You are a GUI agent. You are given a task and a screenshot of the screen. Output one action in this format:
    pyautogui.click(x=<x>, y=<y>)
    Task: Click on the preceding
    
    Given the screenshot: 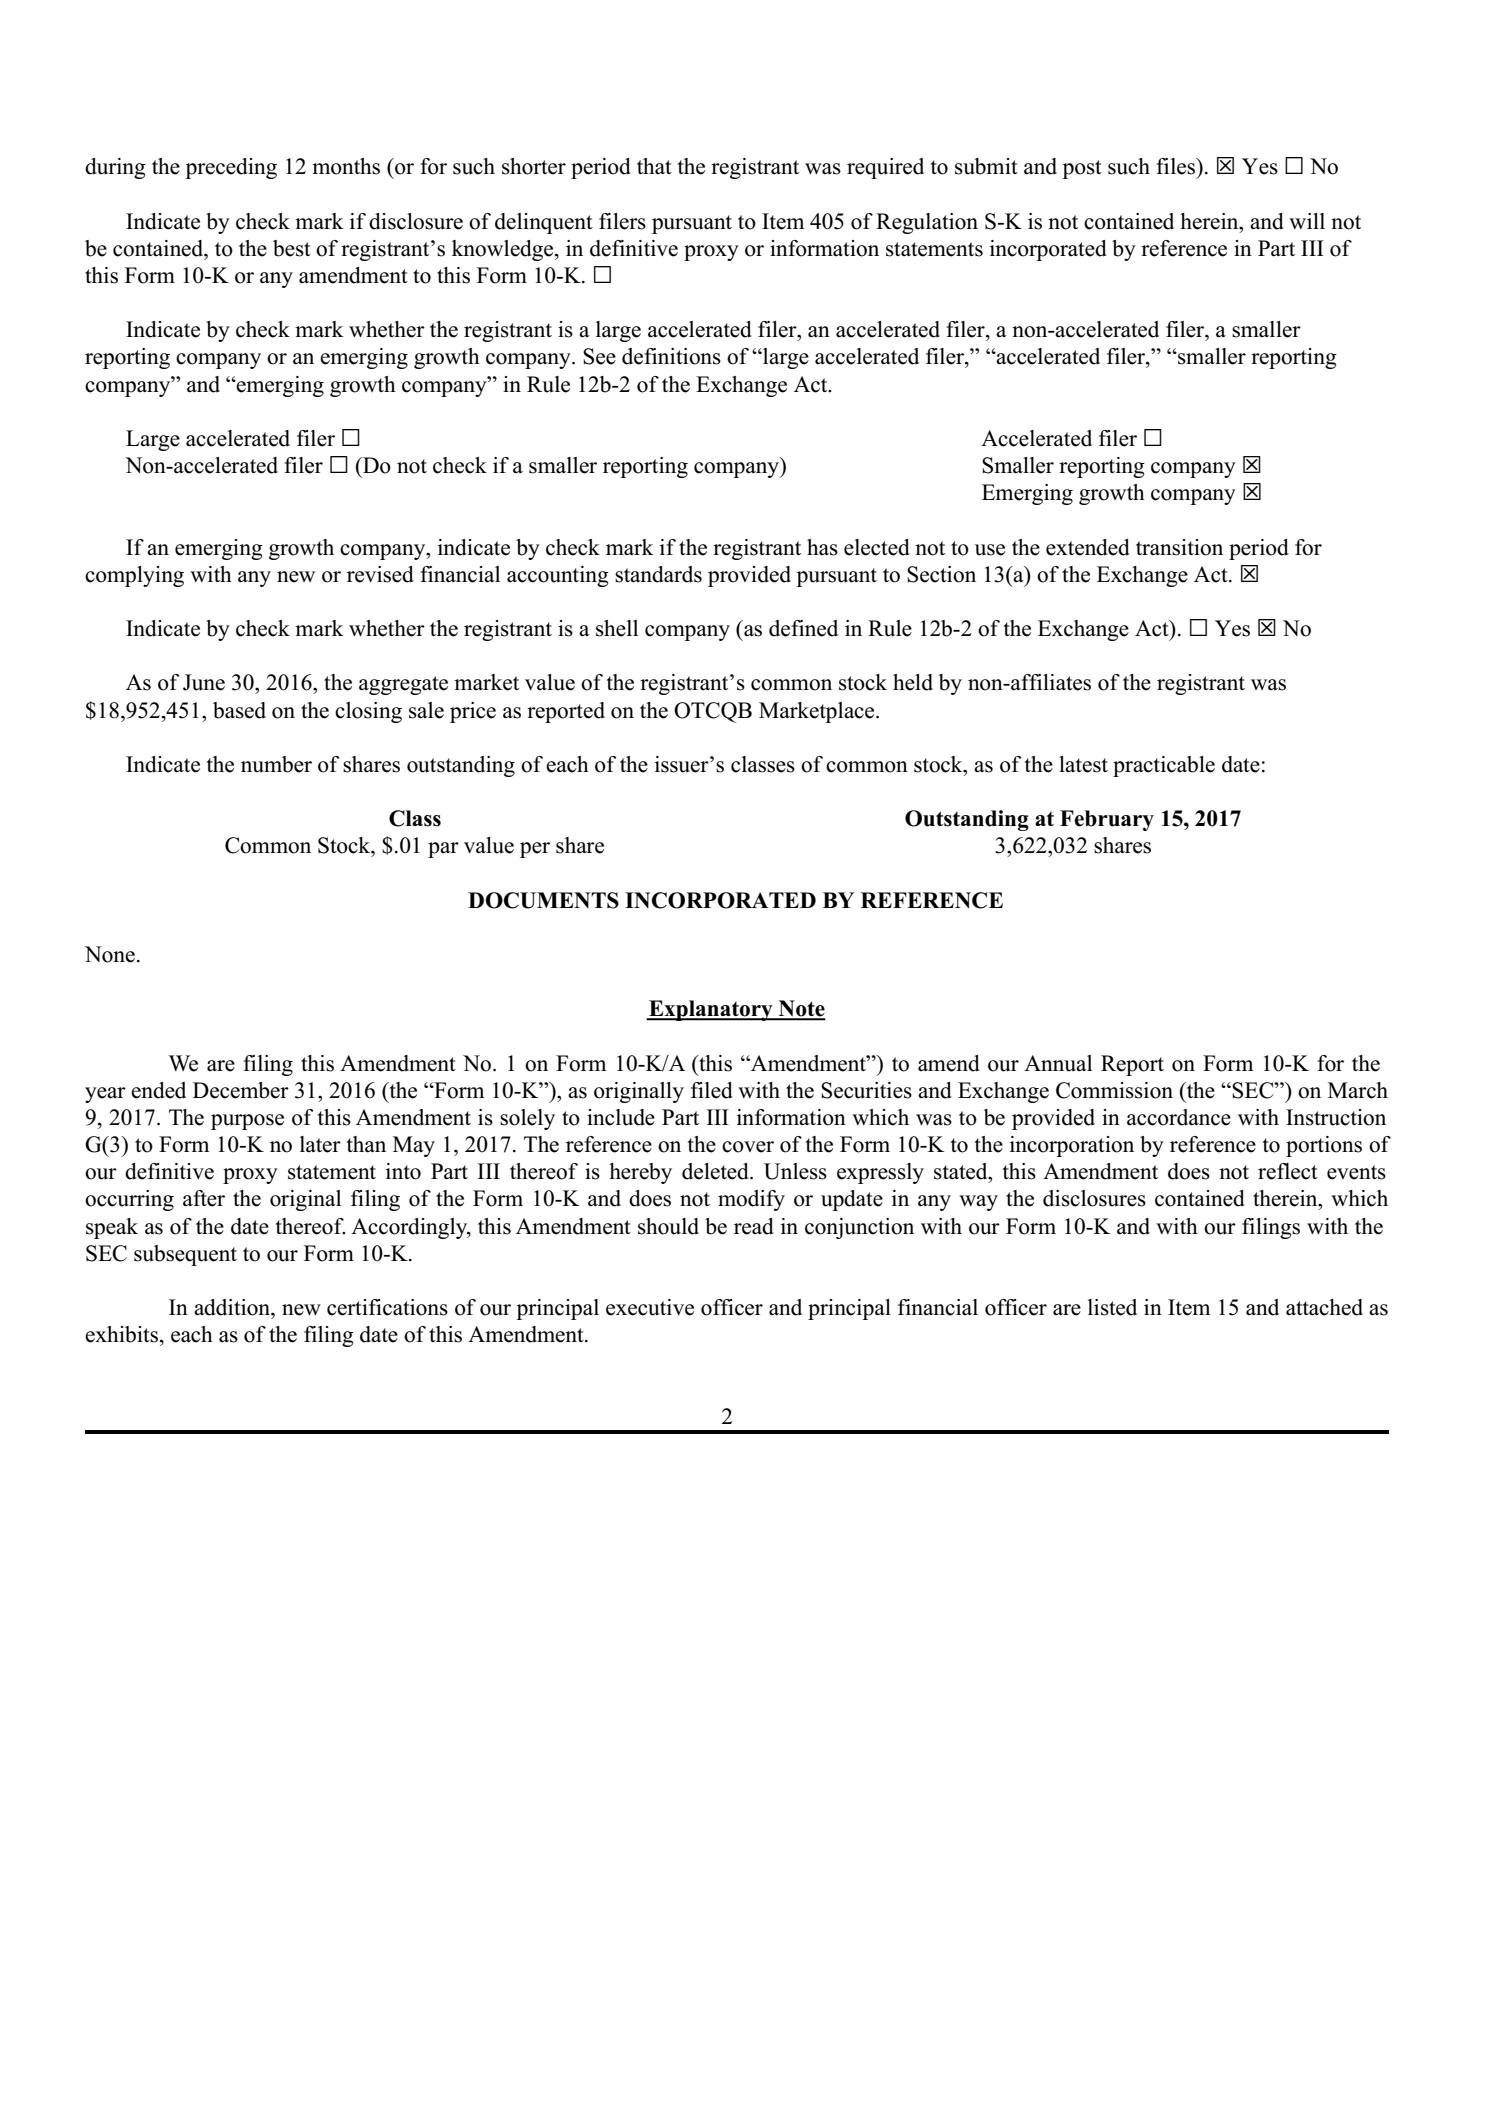 What is the action you would take?
    pyautogui.click(x=231, y=168)
